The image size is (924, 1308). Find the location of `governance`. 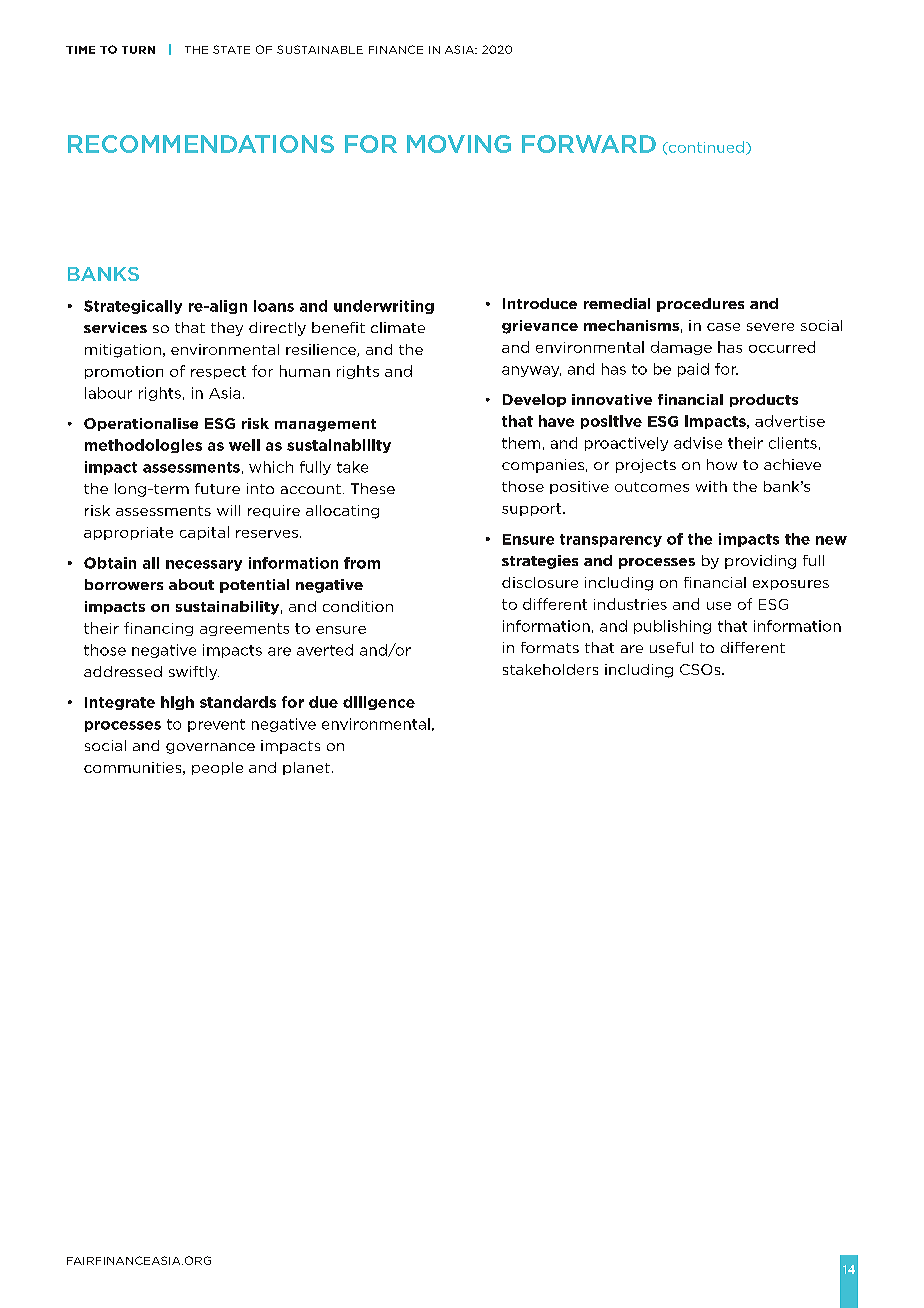

governance is located at coordinates (210, 748).
